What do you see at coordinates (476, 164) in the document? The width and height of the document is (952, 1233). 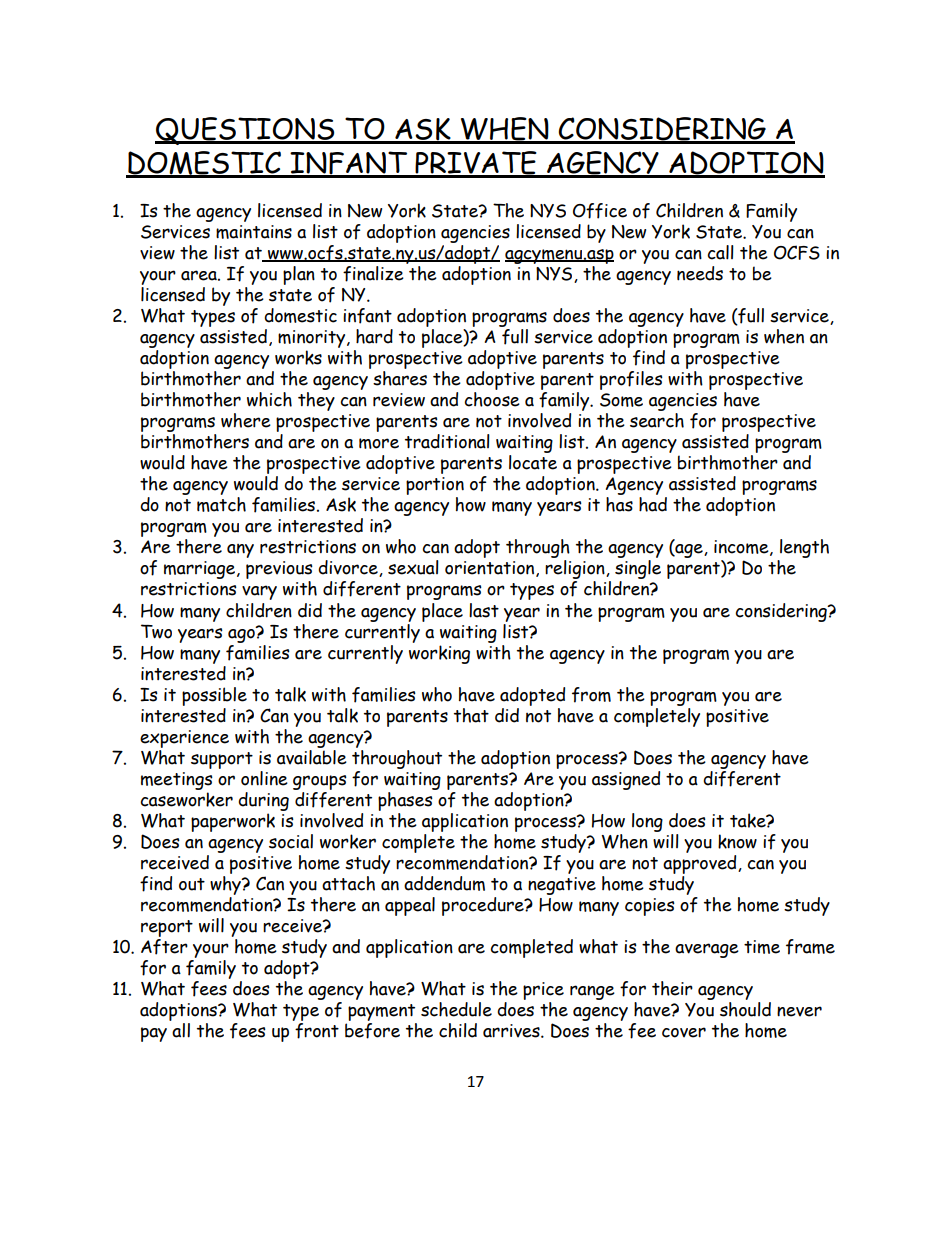 I see `PRIVATE` at bounding box center [476, 164].
